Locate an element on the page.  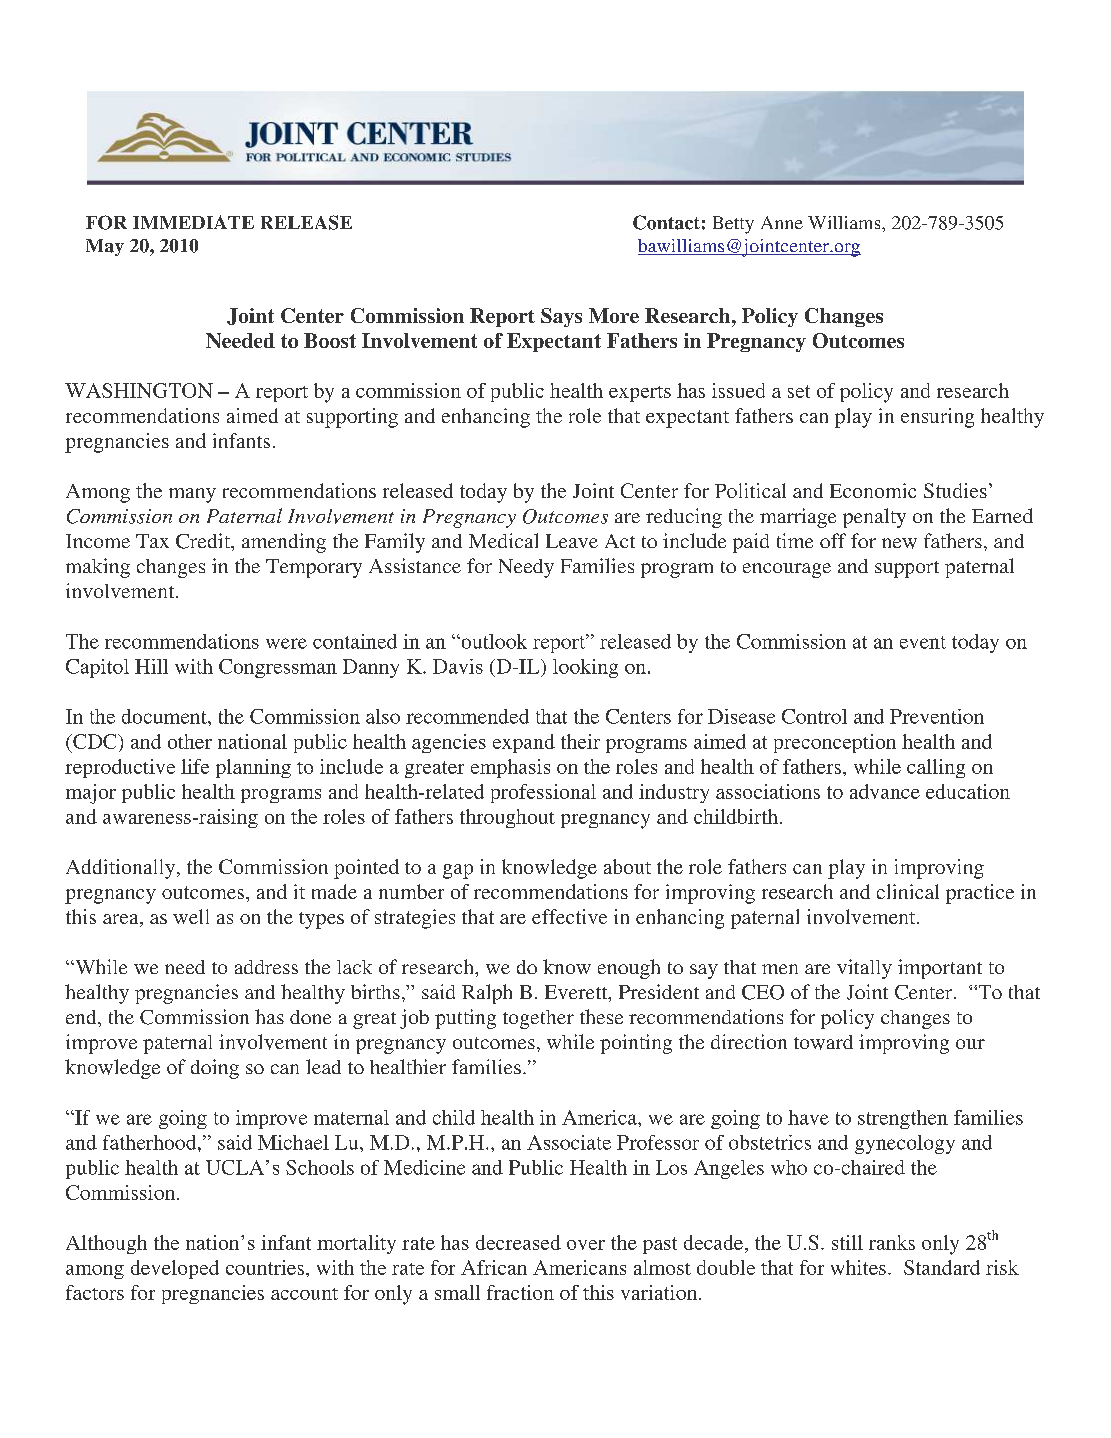
address is located at coordinates (266, 967).
